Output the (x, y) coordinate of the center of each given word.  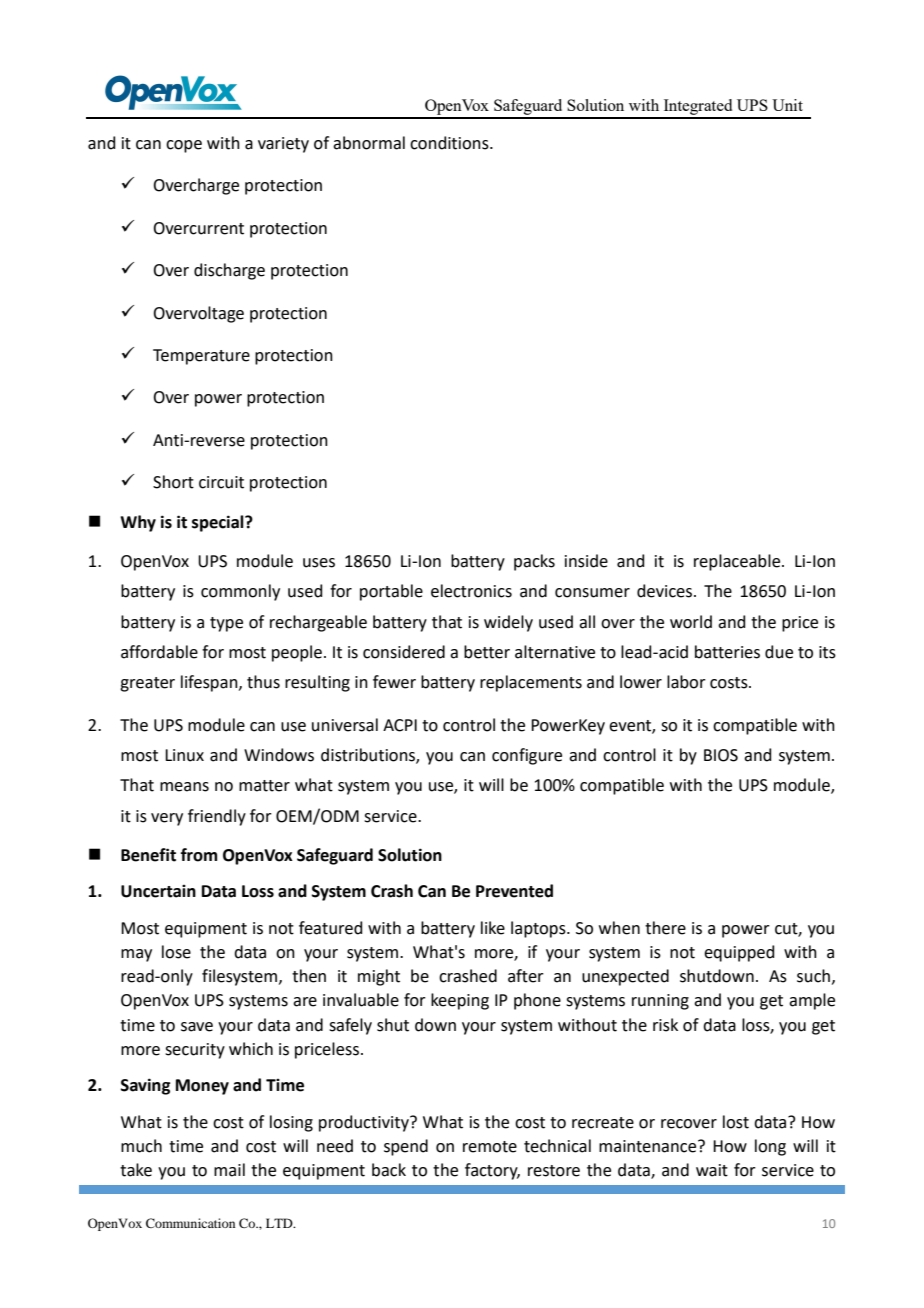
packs (534, 562)
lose (176, 952)
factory (492, 1171)
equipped (739, 953)
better (487, 652)
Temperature (201, 357)
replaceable (738, 562)
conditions (450, 143)
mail (229, 1170)
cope (184, 146)
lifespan (210, 683)
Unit (787, 105)
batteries (727, 652)
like (493, 928)
